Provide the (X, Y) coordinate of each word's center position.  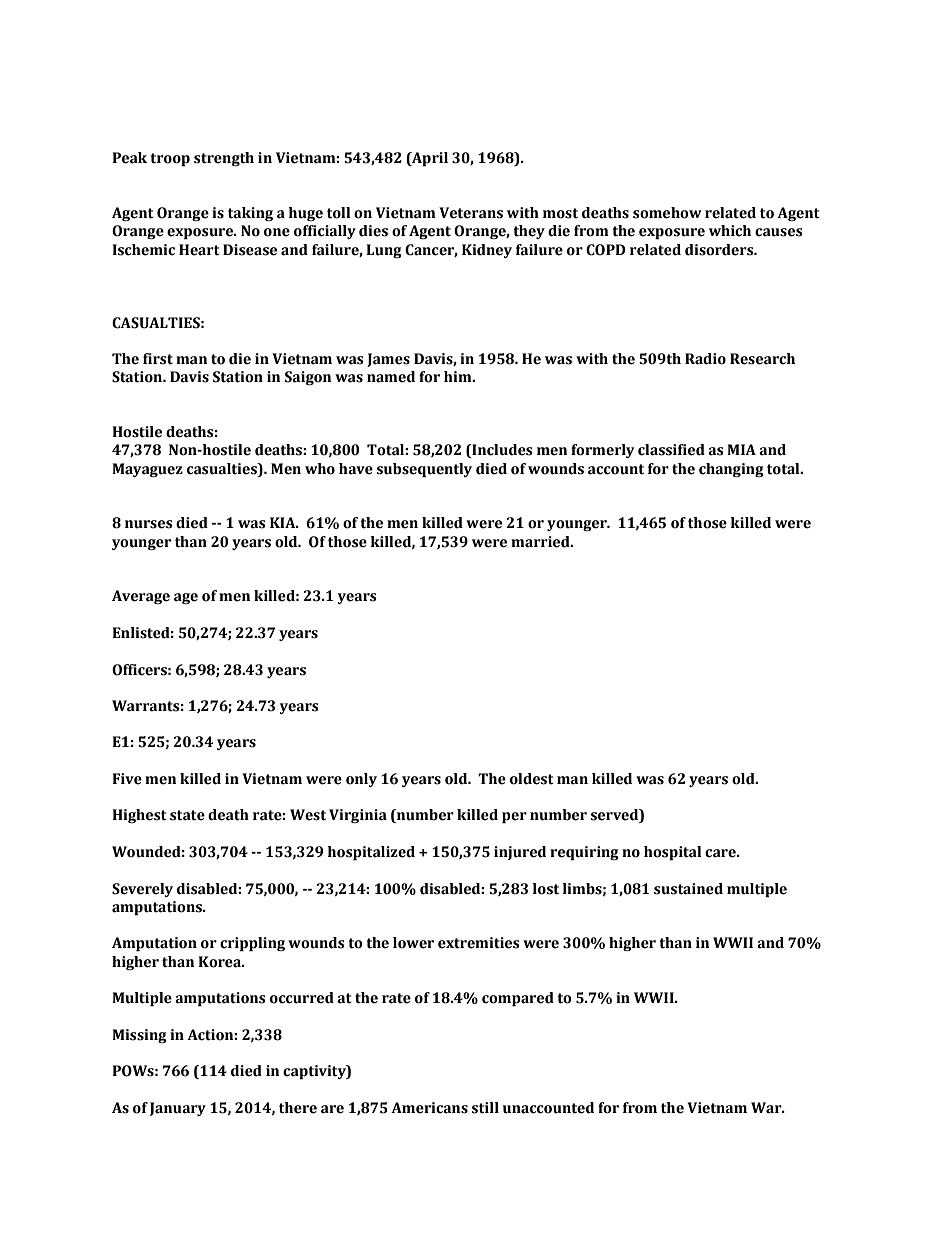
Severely (142, 890)
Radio (705, 359)
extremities (479, 943)
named (391, 377)
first (158, 359)
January (178, 1109)
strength (224, 159)
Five (127, 779)
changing (731, 470)
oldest (532, 779)
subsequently (424, 470)
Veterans (471, 213)
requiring (584, 853)
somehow (667, 213)
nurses (149, 524)
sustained (688, 889)
